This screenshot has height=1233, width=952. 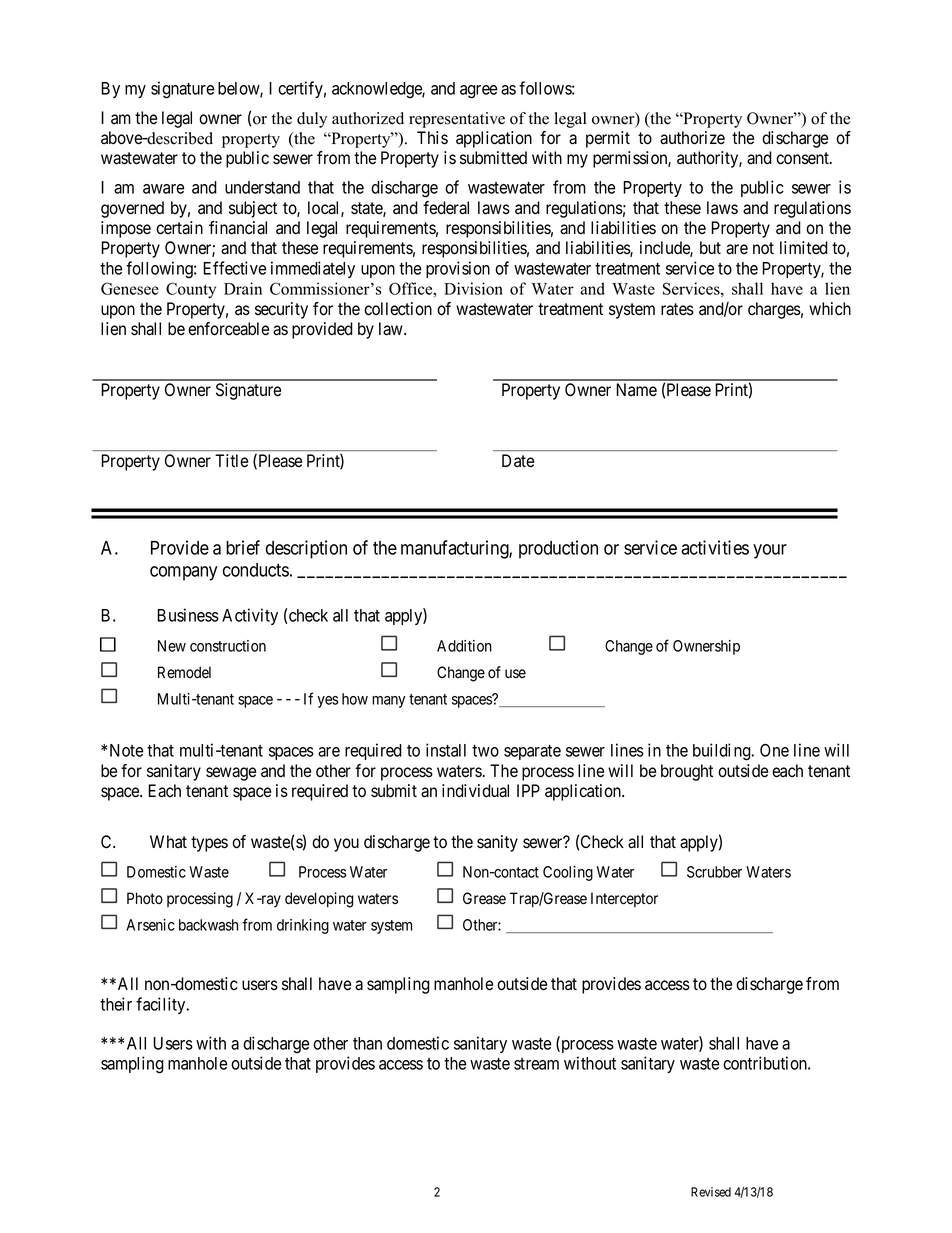 What do you see at coordinates (208, 925) in the screenshot?
I see `backwash` at bounding box center [208, 925].
